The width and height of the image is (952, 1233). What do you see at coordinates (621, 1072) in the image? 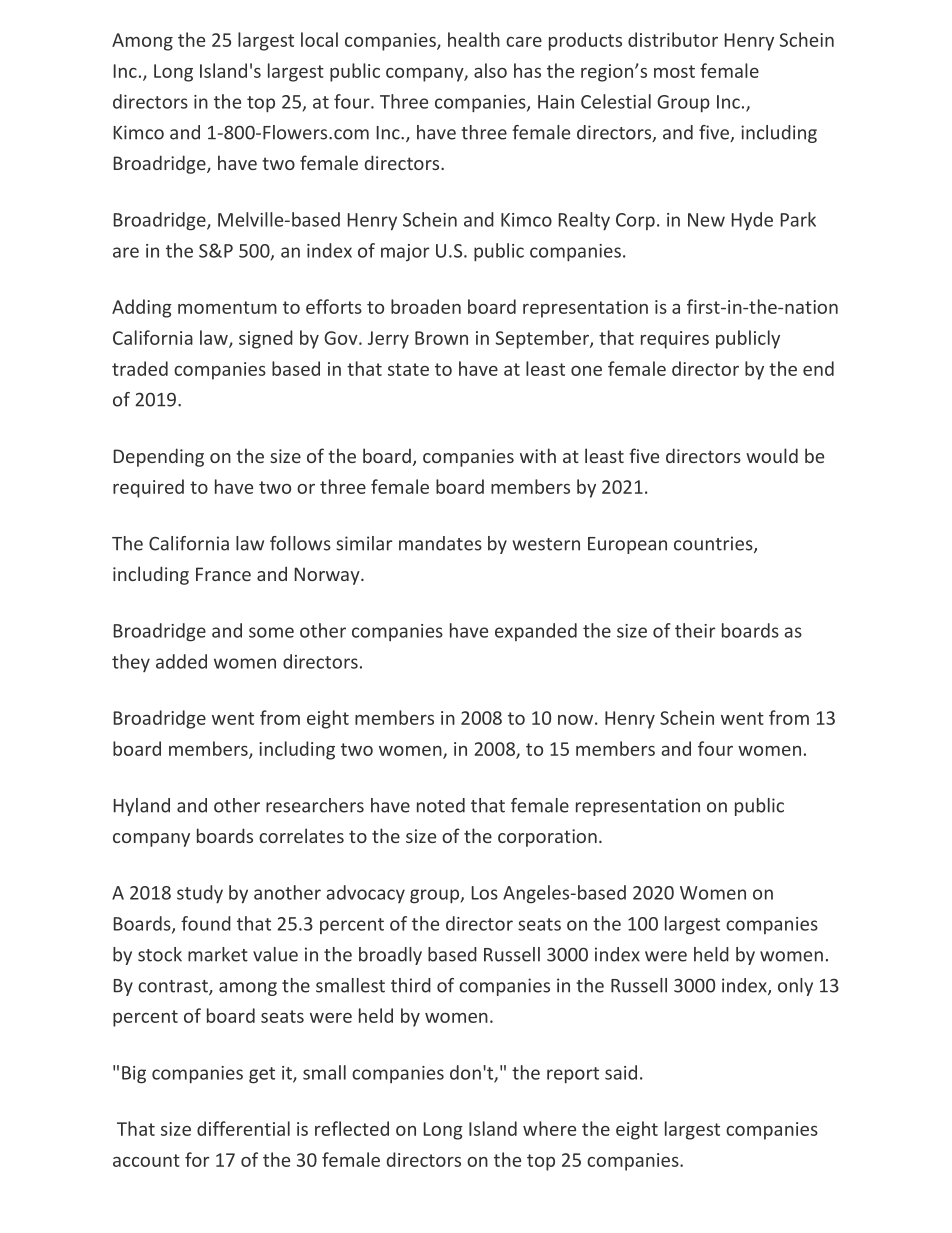
I see `said` at bounding box center [621, 1072].
